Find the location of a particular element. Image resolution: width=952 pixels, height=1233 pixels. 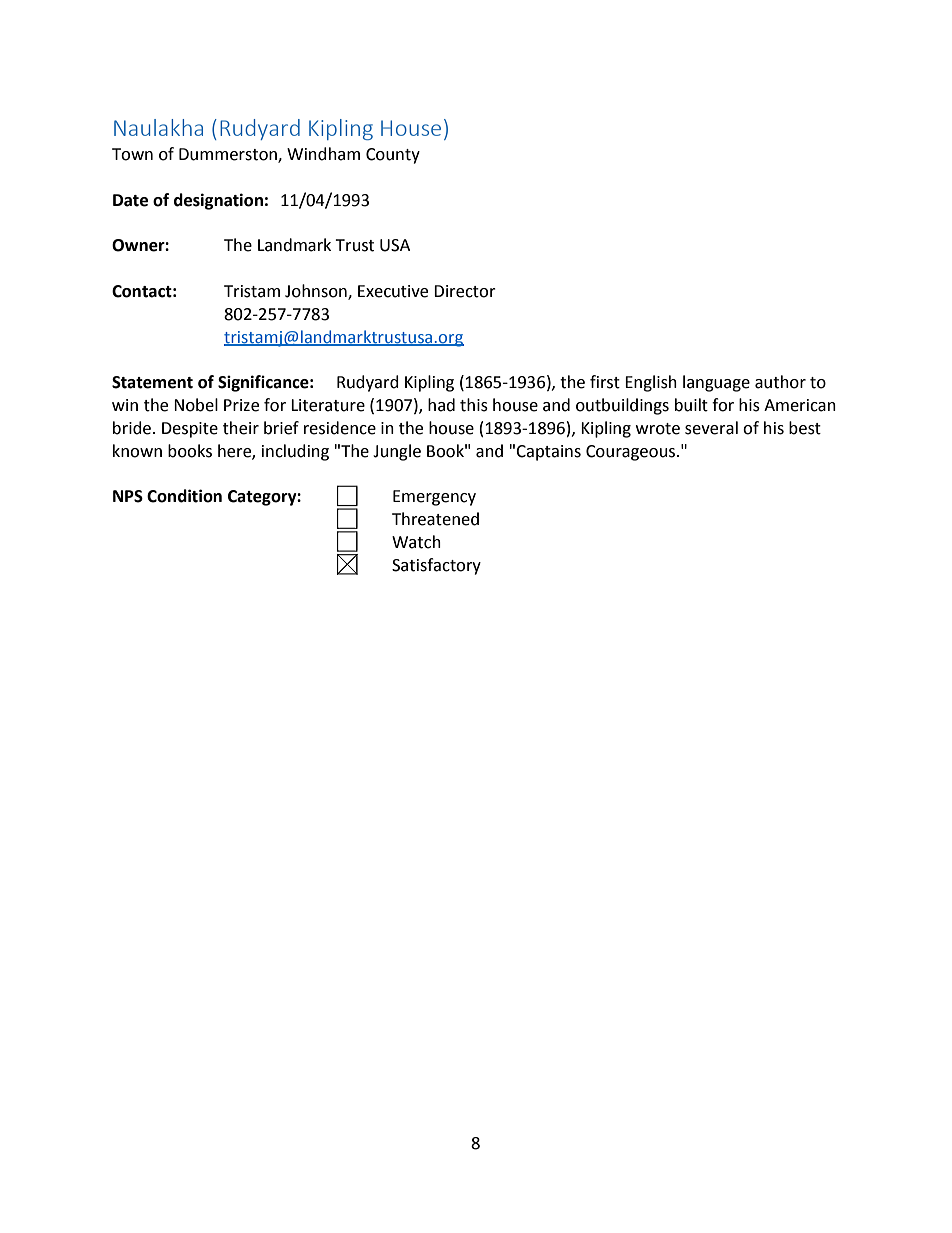

Johnson is located at coordinates (317, 292).
